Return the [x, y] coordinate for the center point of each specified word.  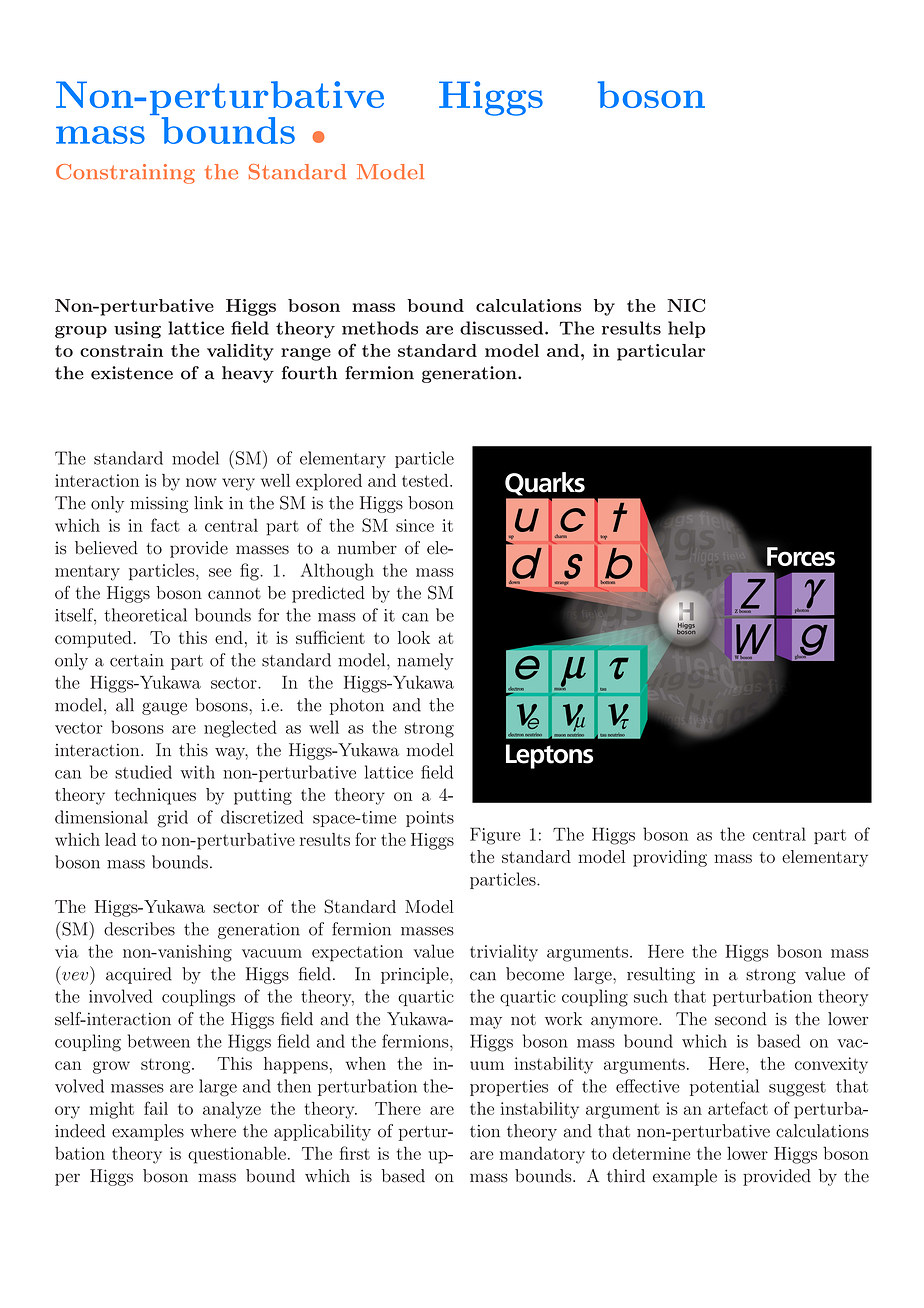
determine [651, 1153]
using [137, 330]
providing [670, 858]
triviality [504, 953]
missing [159, 504]
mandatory [542, 1155]
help [687, 329]
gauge [164, 708]
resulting [661, 975]
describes [139, 929]
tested [426, 480]
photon [357, 706]
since [415, 525]
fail [156, 1108]
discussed [503, 328]
